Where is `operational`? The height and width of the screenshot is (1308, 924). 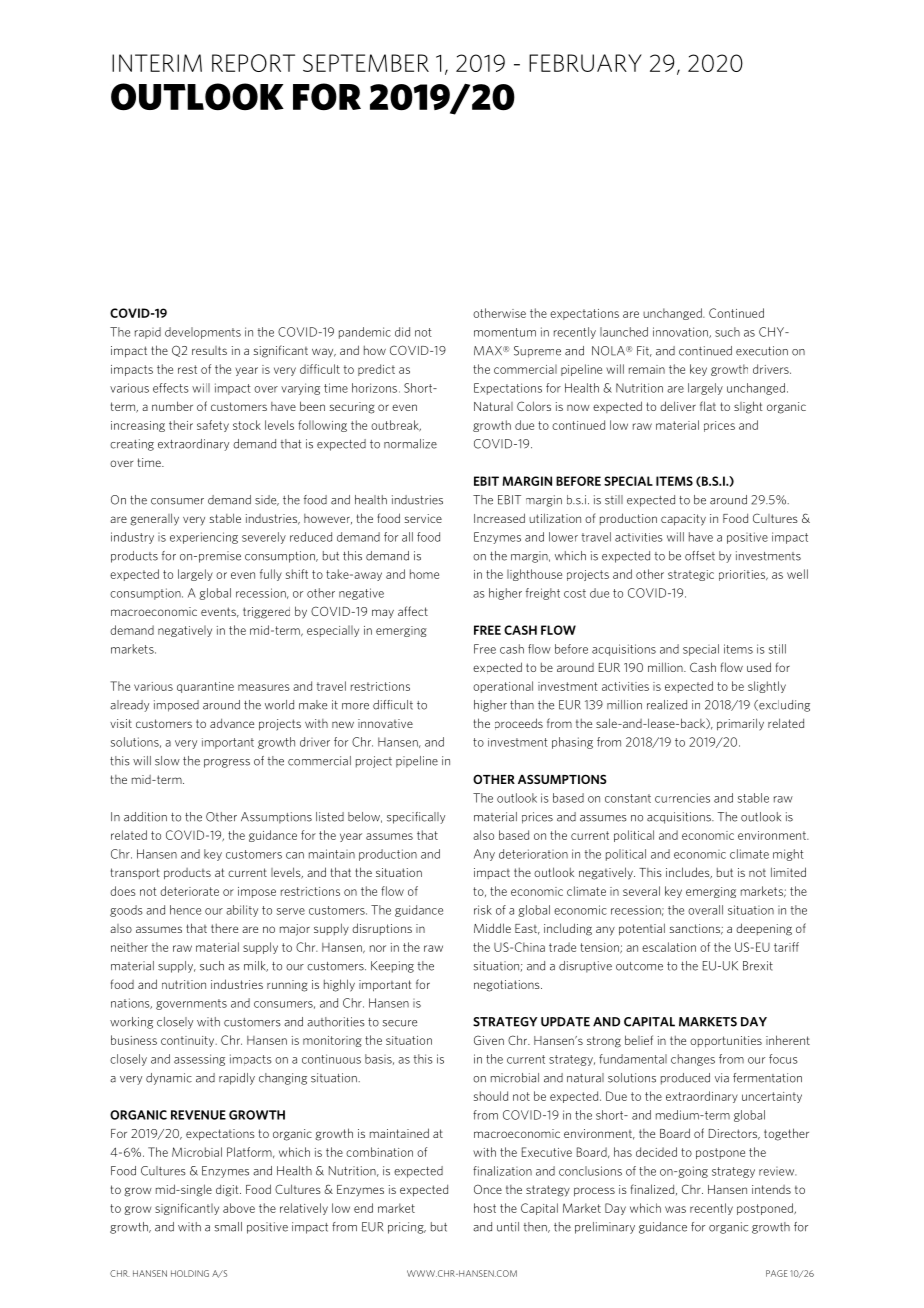 operational is located at coordinates (503, 687).
